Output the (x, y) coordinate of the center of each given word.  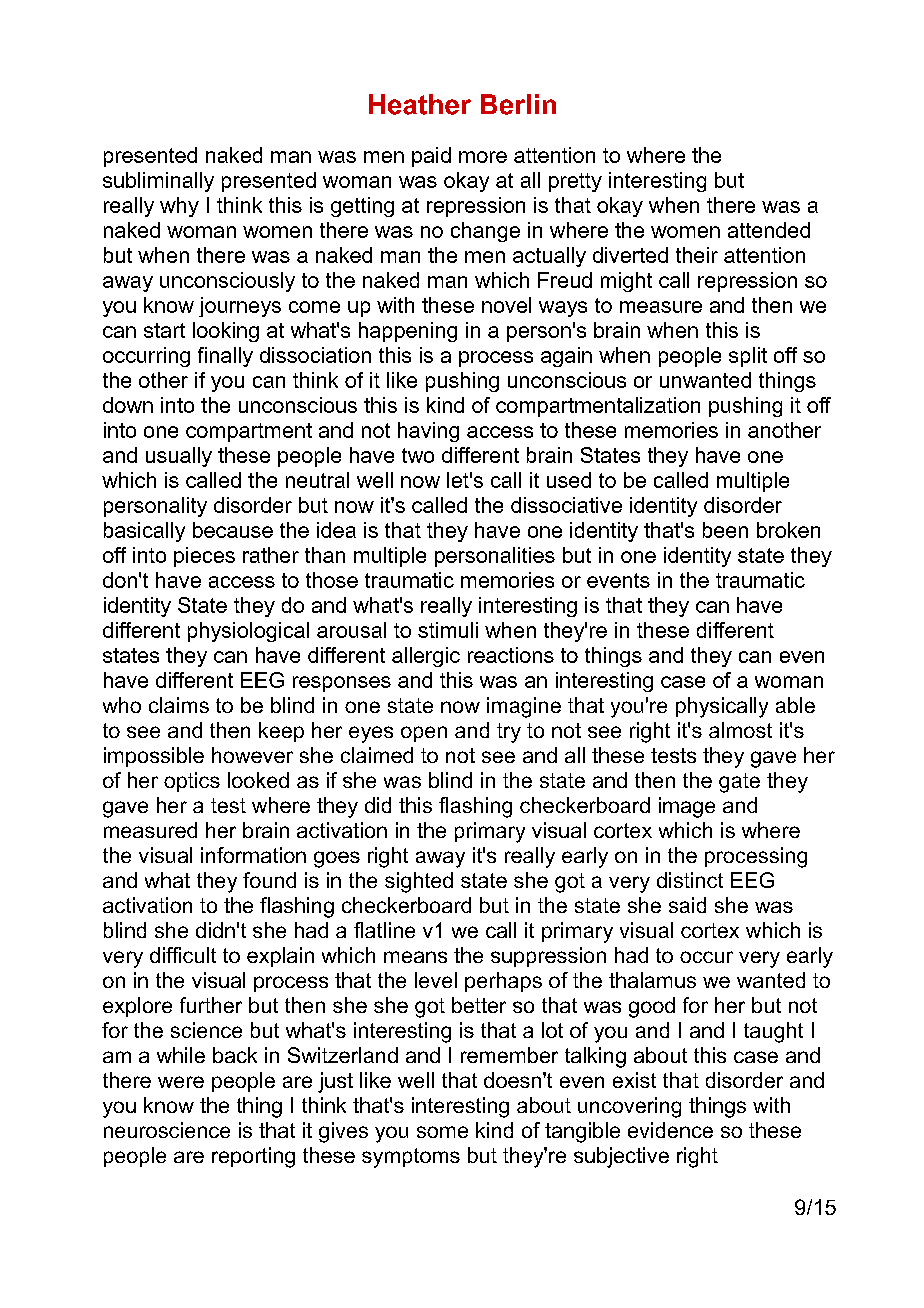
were (181, 1082)
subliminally (158, 182)
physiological (248, 632)
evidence (670, 1130)
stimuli (448, 630)
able (795, 705)
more (483, 157)
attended (769, 230)
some (442, 1132)
